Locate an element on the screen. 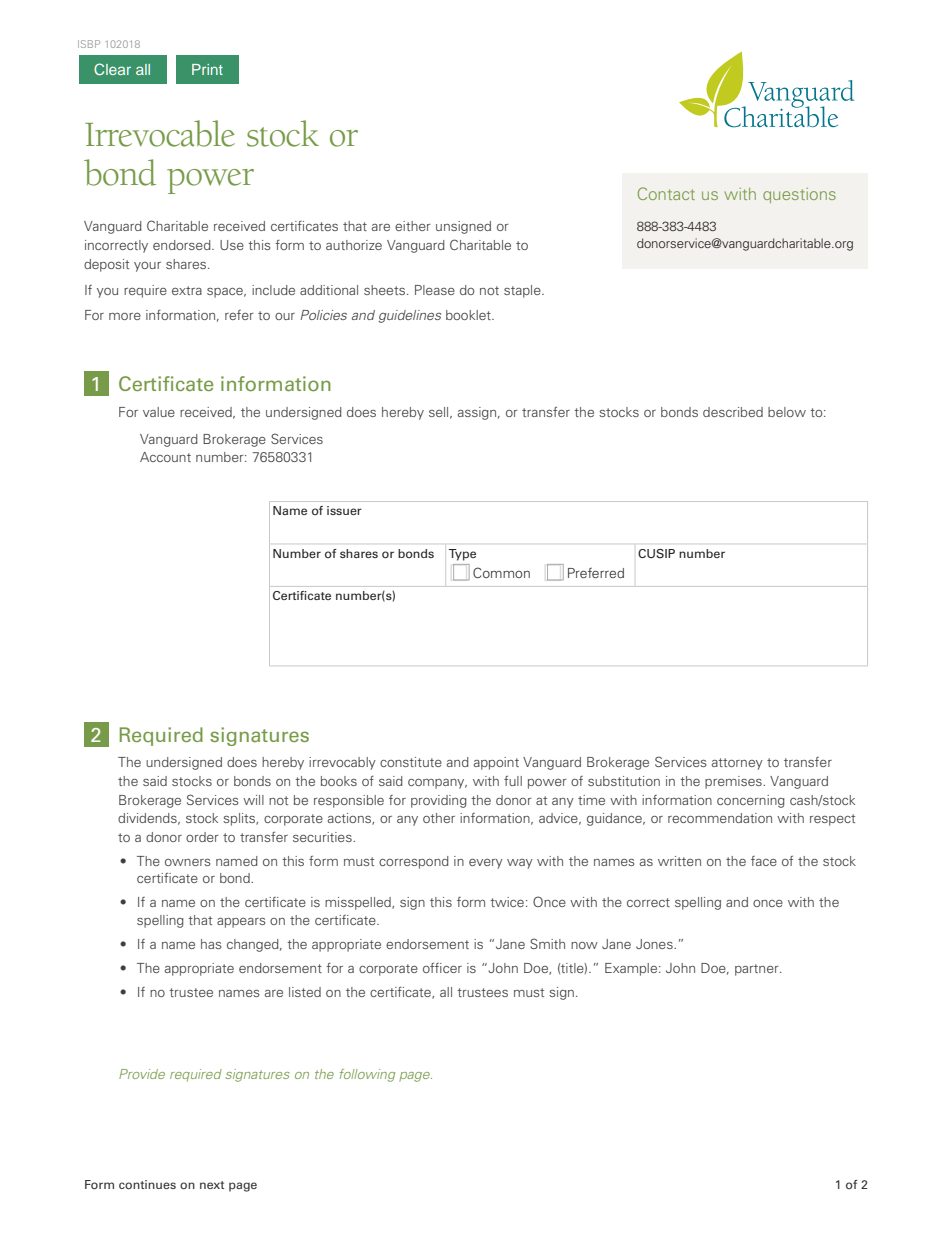 The width and height of the screenshot is (952, 1233). next is located at coordinates (212, 1185).
